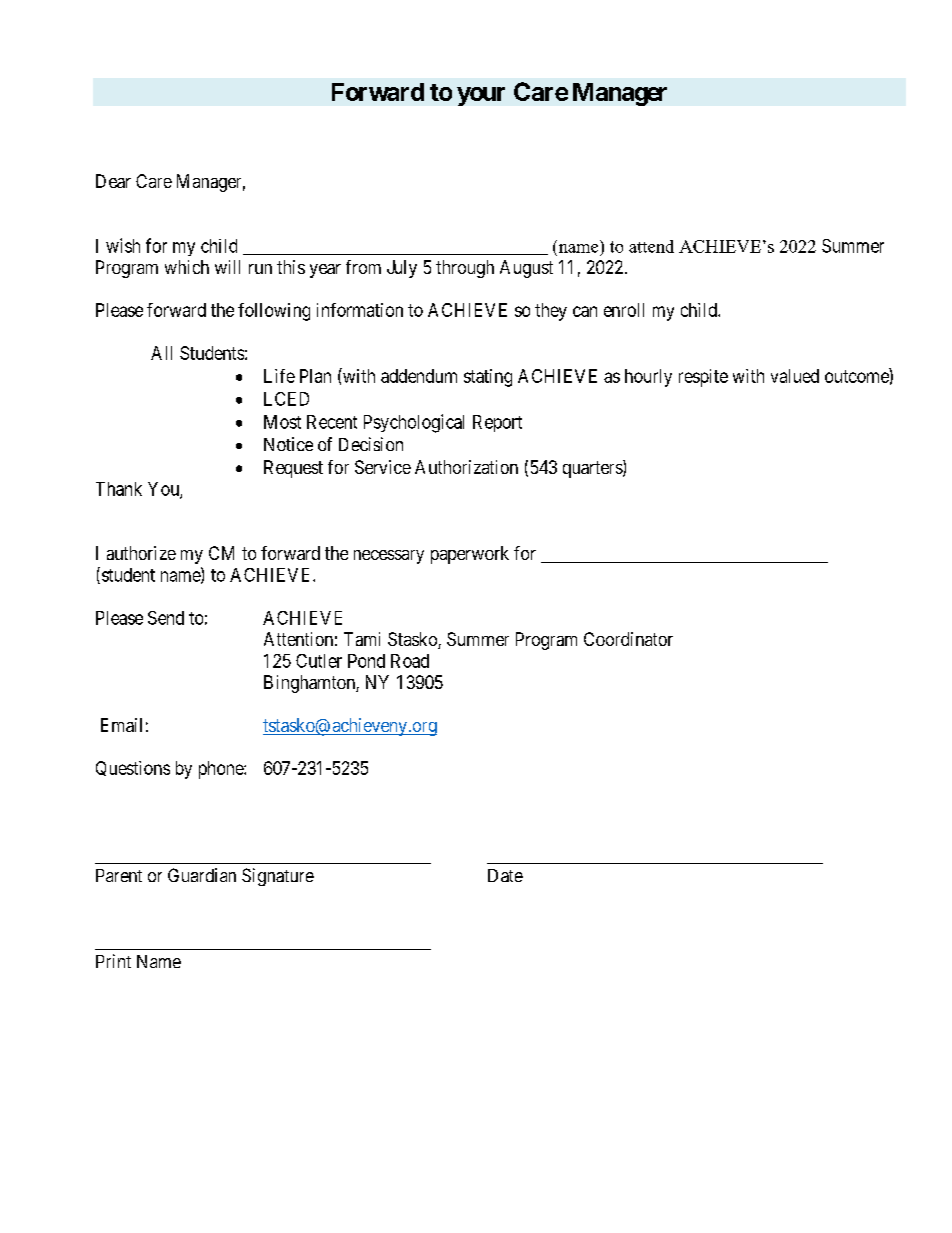 The image size is (952, 1233). What do you see at coordinates (703, 378) in the image?
I see `respite` at bounding box center [703, 378].
